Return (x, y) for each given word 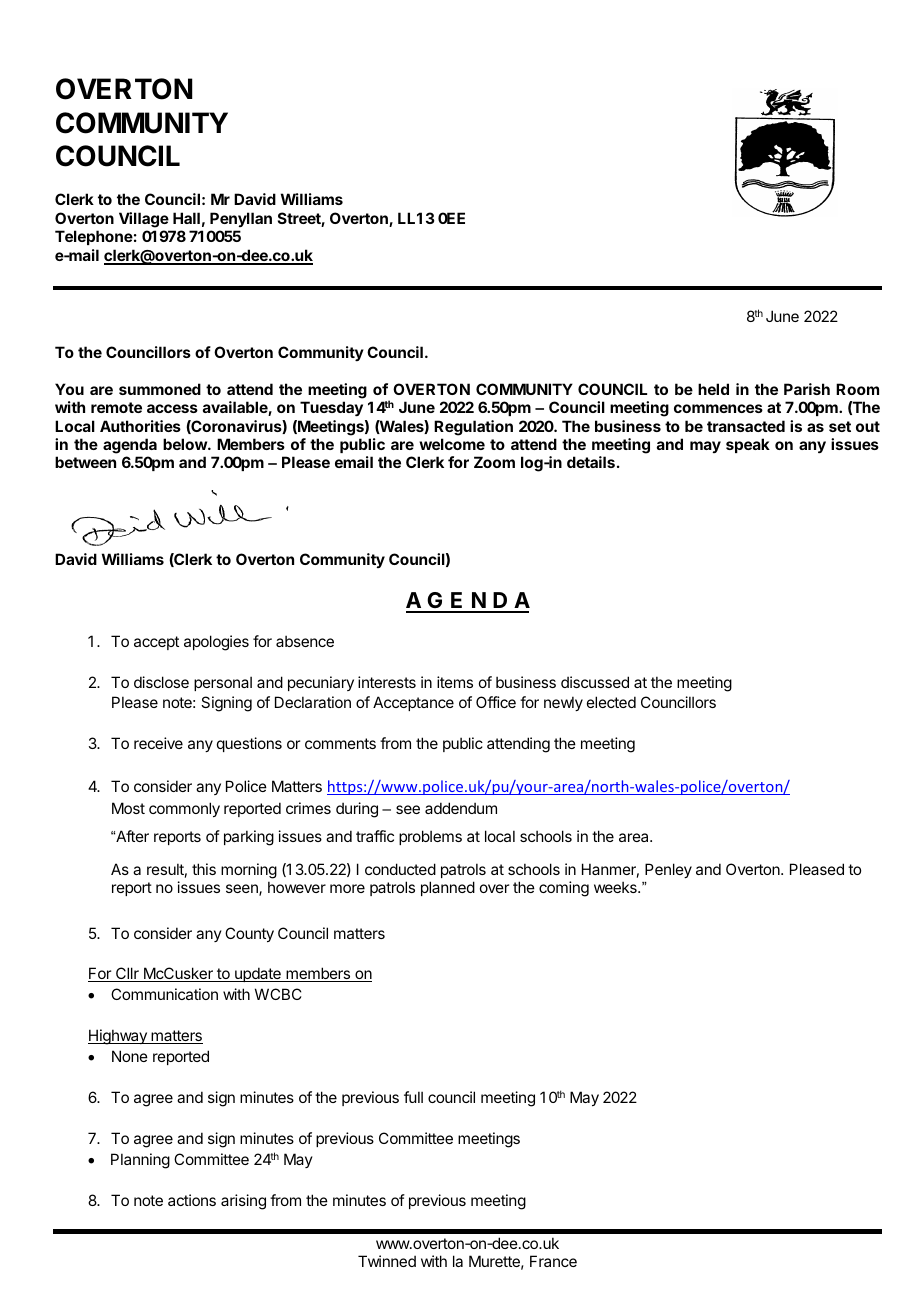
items (455, 682)
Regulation (473, 428)
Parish (807, 389)
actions (192, 1200)
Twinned (387, 1261)
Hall (186, 218)
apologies (216, 643)
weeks (616, 887)
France (553, 1261)
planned (448, 888)
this (204, 869)
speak (748, 445)
